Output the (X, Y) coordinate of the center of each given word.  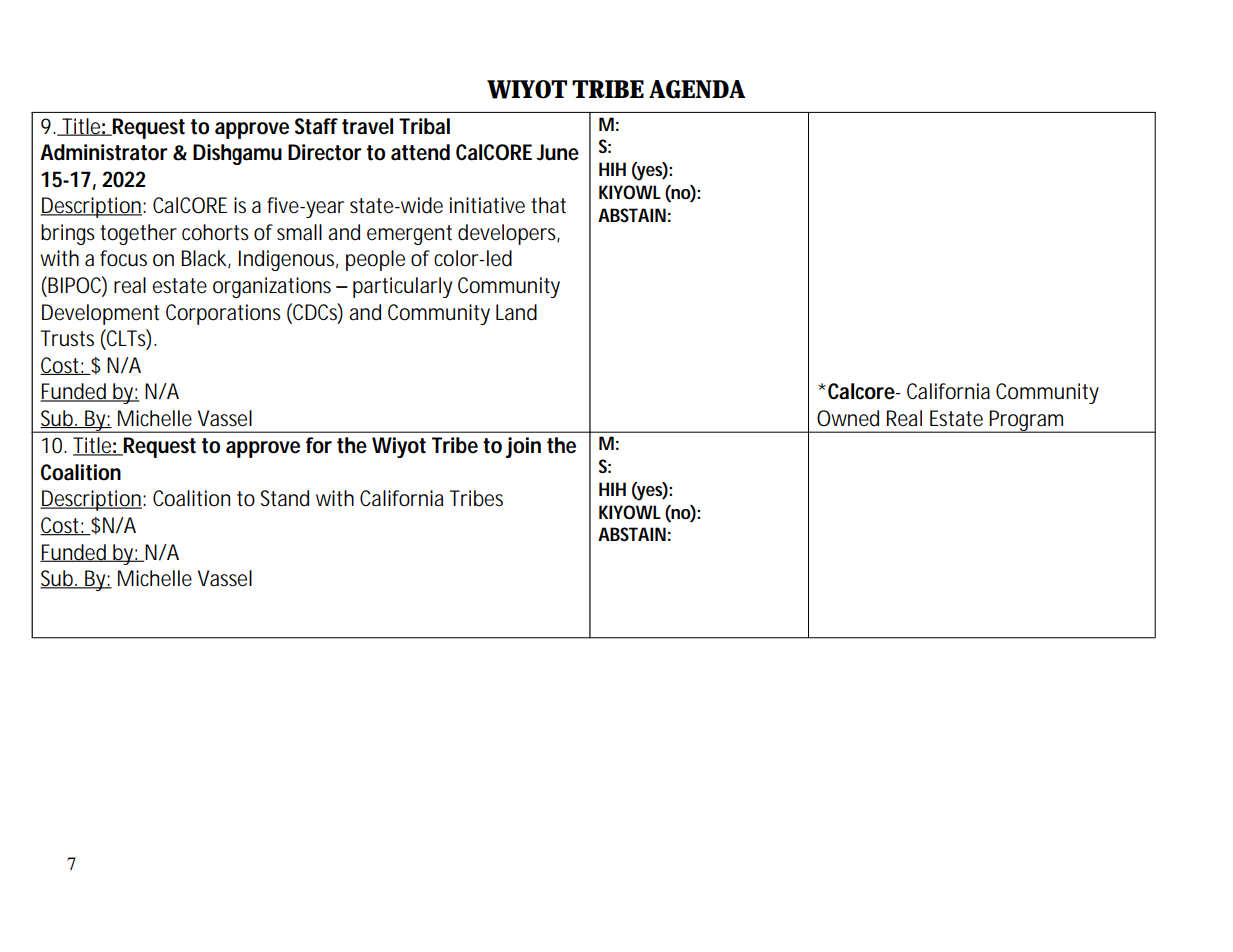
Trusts (67, 338)
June (557, 152)
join (523, 447)
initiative (487, 205)
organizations (272, 287)
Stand (285, 498)
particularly (402, 287)
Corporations (223, 314)
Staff (316, 126)
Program (1026, 421)
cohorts (215, 232)
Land (516, 312)
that (548, 205)
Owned (848, 418)
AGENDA (697, 89)
